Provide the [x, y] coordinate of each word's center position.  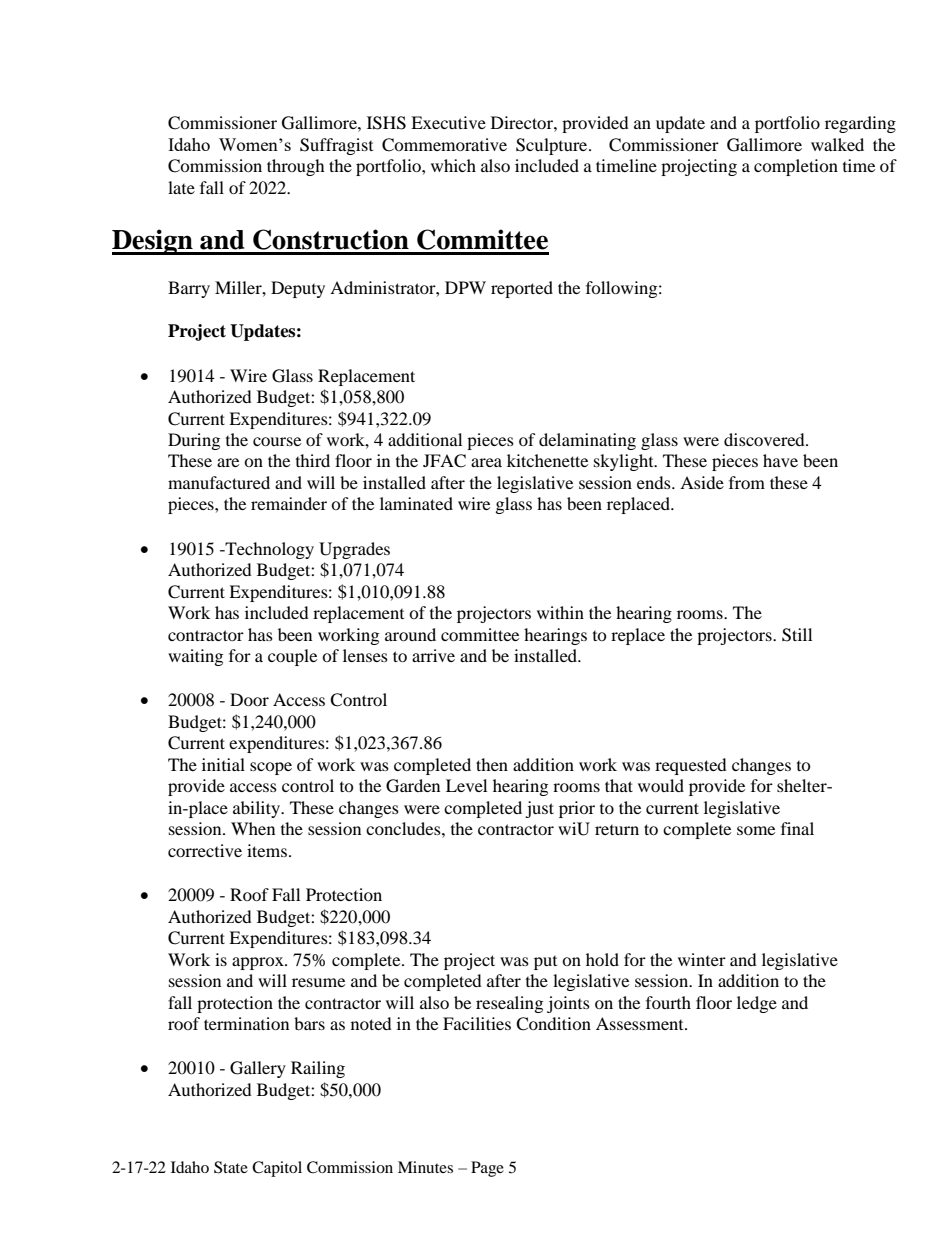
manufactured [219, 482]
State [231, 1167]
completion [796, 167]
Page [487, 1169]
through [296, 167]
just [539, 809]
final [797, 828]
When [253, 828]
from [747, 482]
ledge [757, 1004]
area [486, 462]
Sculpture [553, 146]
